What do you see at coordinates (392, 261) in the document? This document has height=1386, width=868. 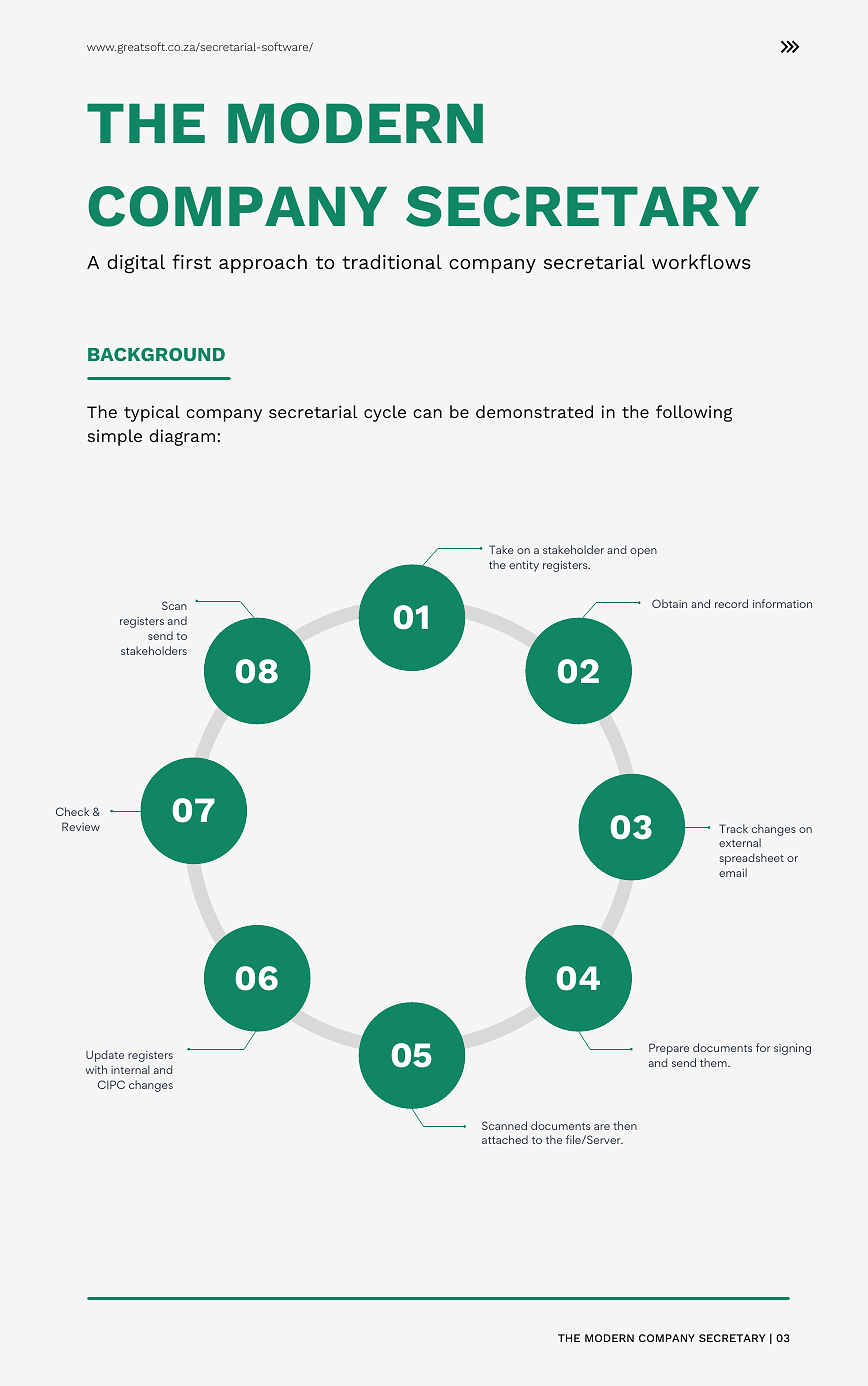 I see `traditional` at bounding box center [392, 261].
